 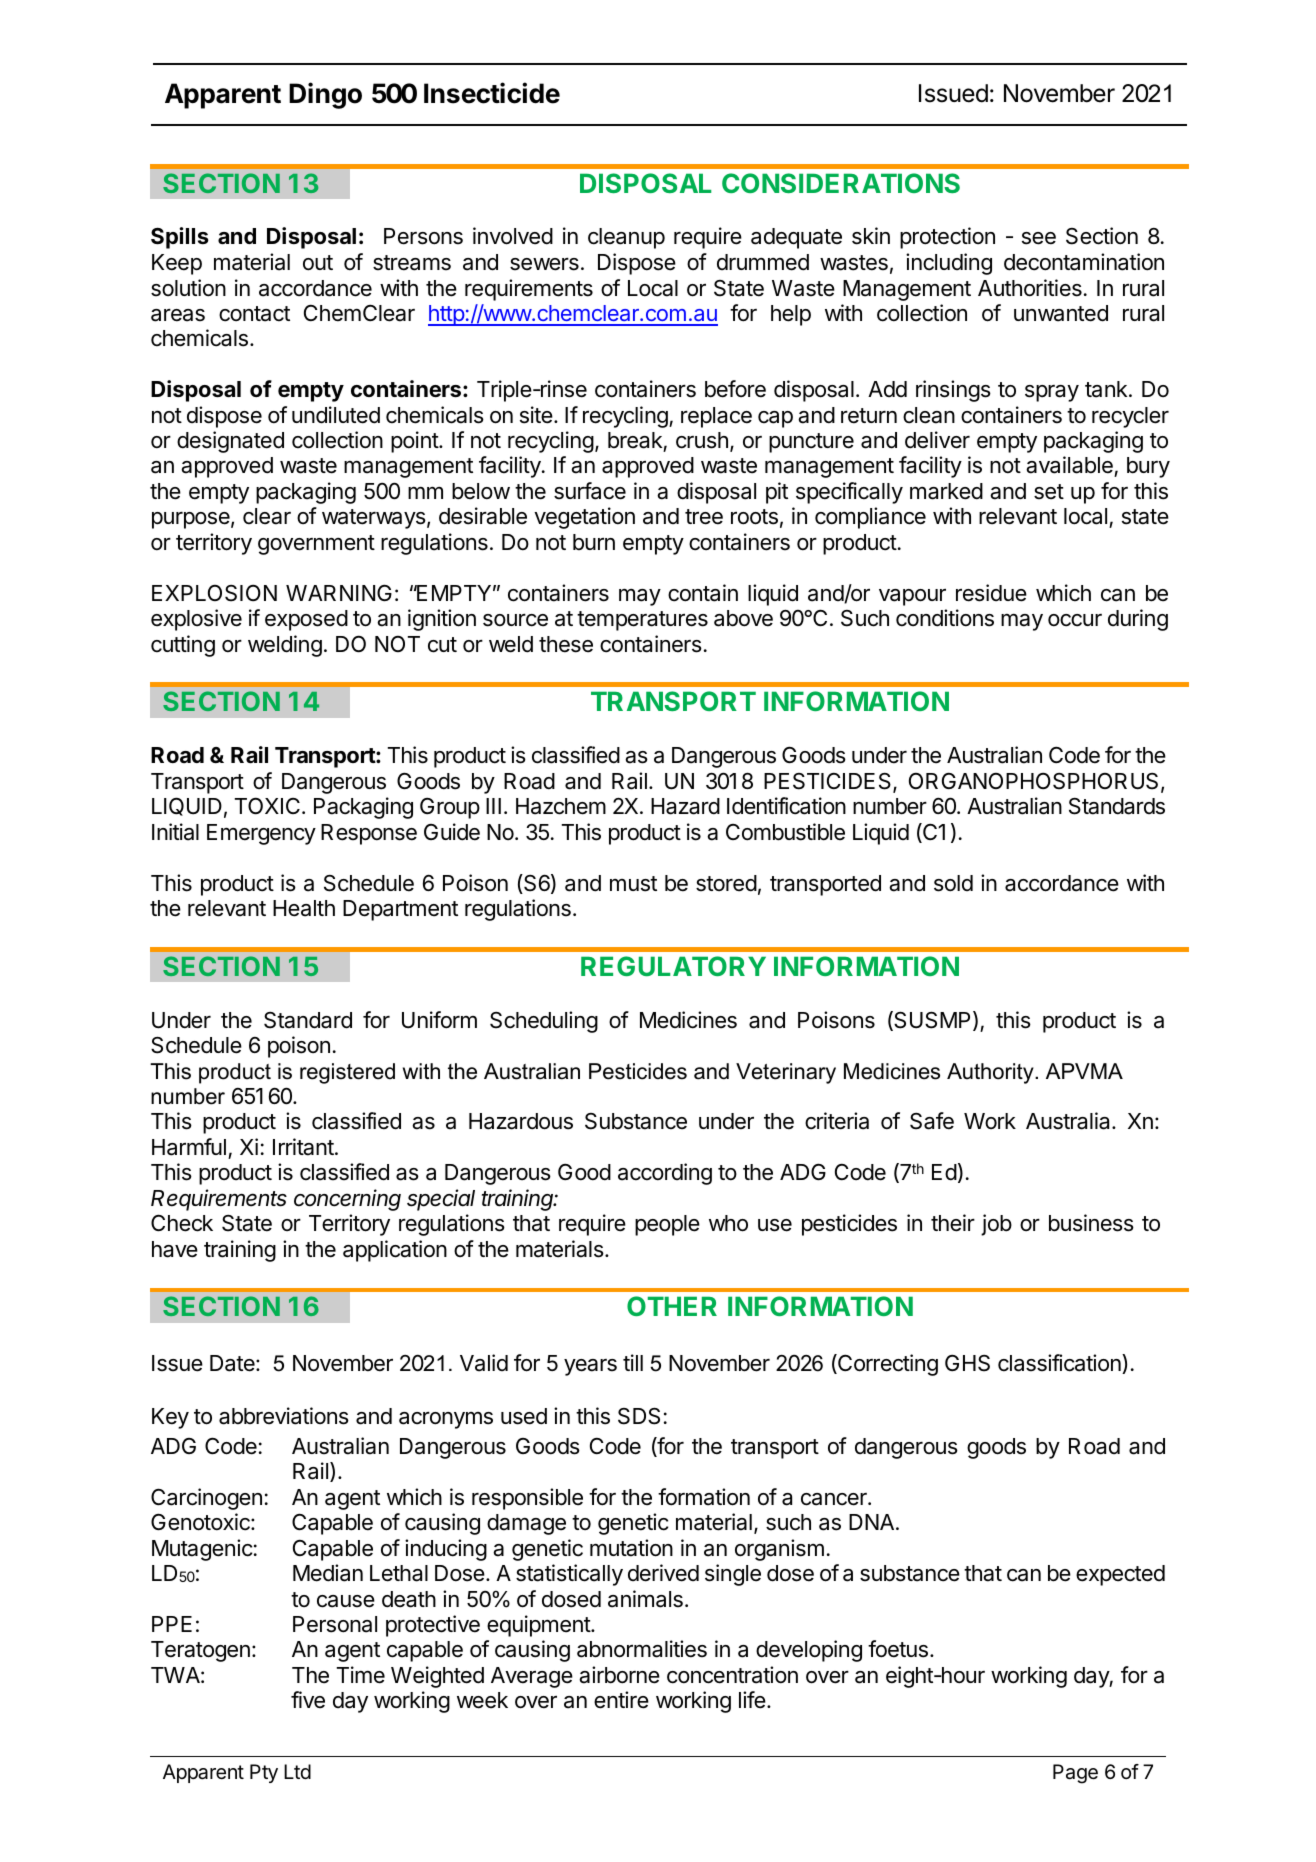 What do you see at coordinates (639, 1416) in the page?
I see `SDS` at bounding box center [639, 1416].
